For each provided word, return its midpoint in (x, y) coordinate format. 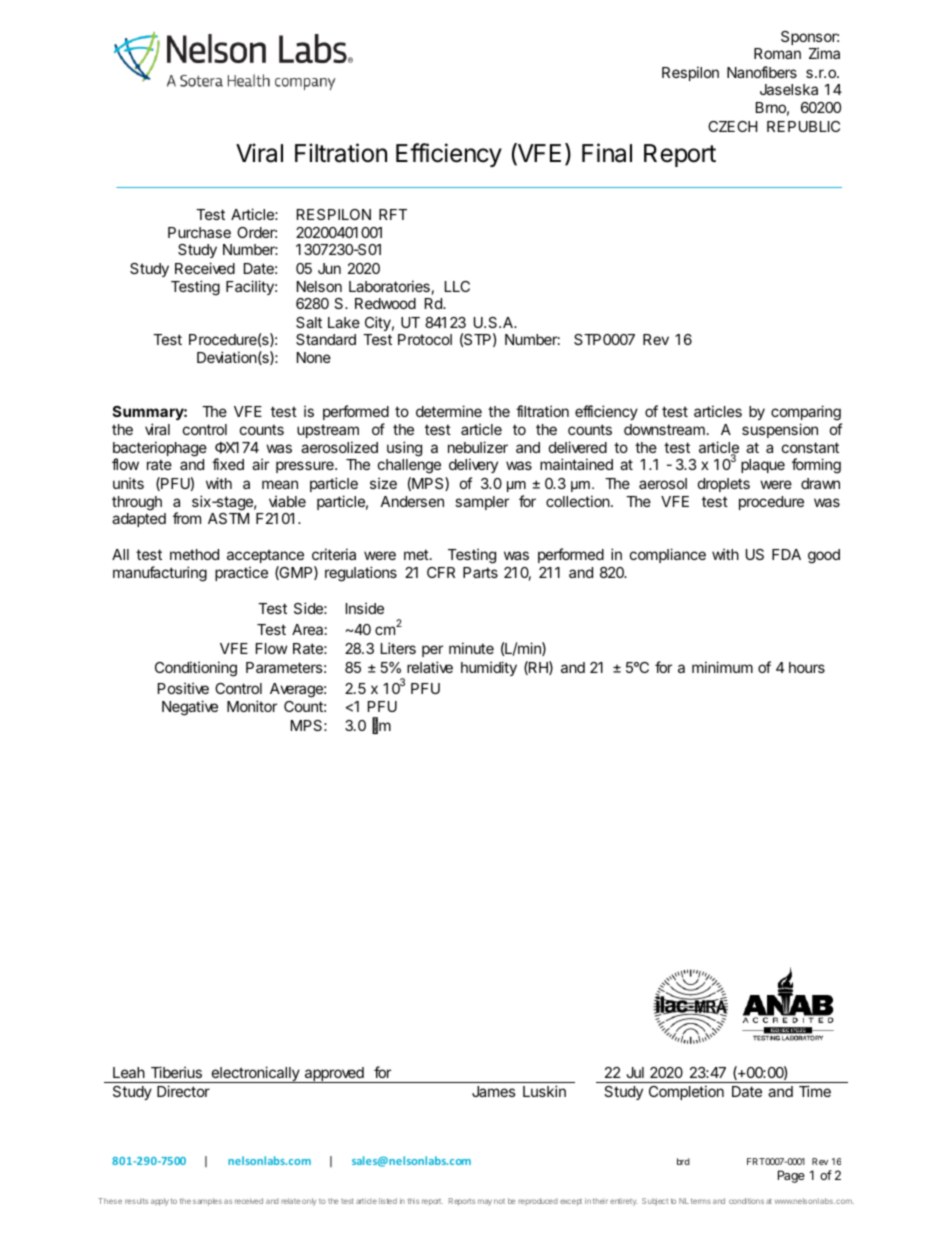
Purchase (199, 232)
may (485, 1202)
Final (607, 153)
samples (207, 1202)
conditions (746, 1201)
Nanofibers (762, 72)
